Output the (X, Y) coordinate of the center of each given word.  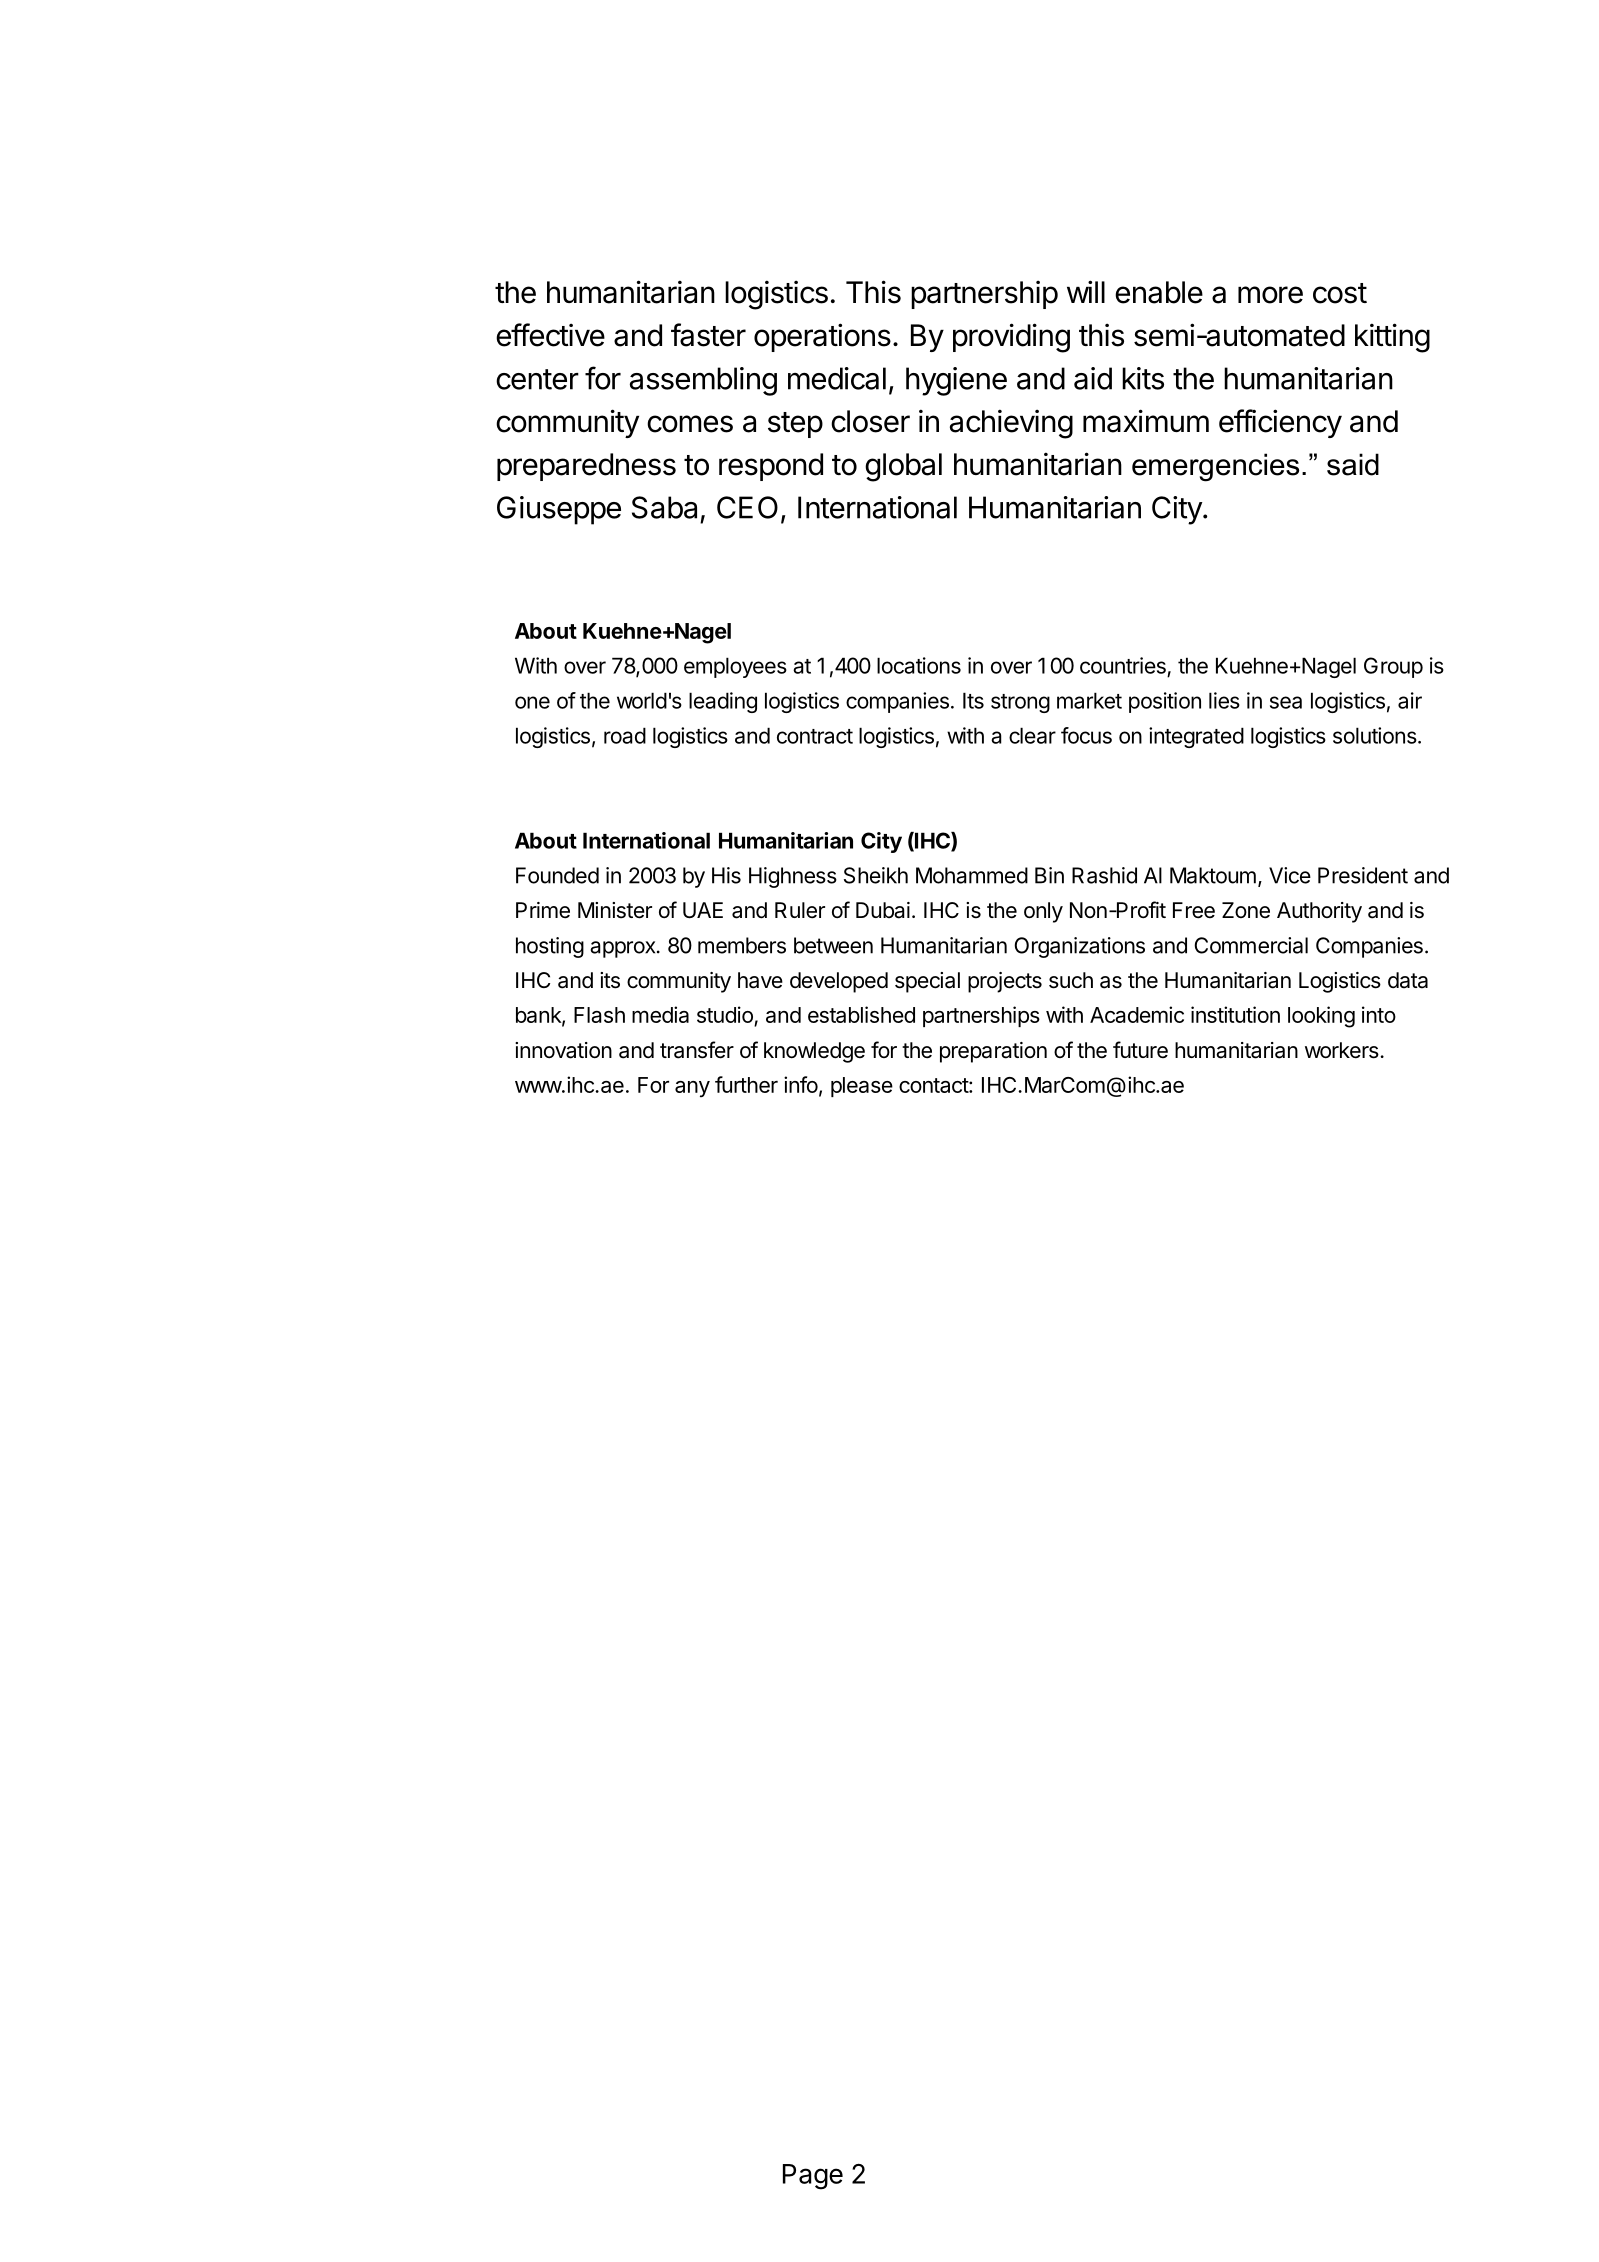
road (625, 735)
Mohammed (972, 875)
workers (1343, 1050)
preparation (993, 1052)
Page (813, 2177)
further (746, 1084)
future (1140, 1049)
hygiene (956, 381)
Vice (1290, 875)
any (692, 1089)
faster (708, 335)
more (1270, 295)
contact (934, 1085)
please (862, 1087)
